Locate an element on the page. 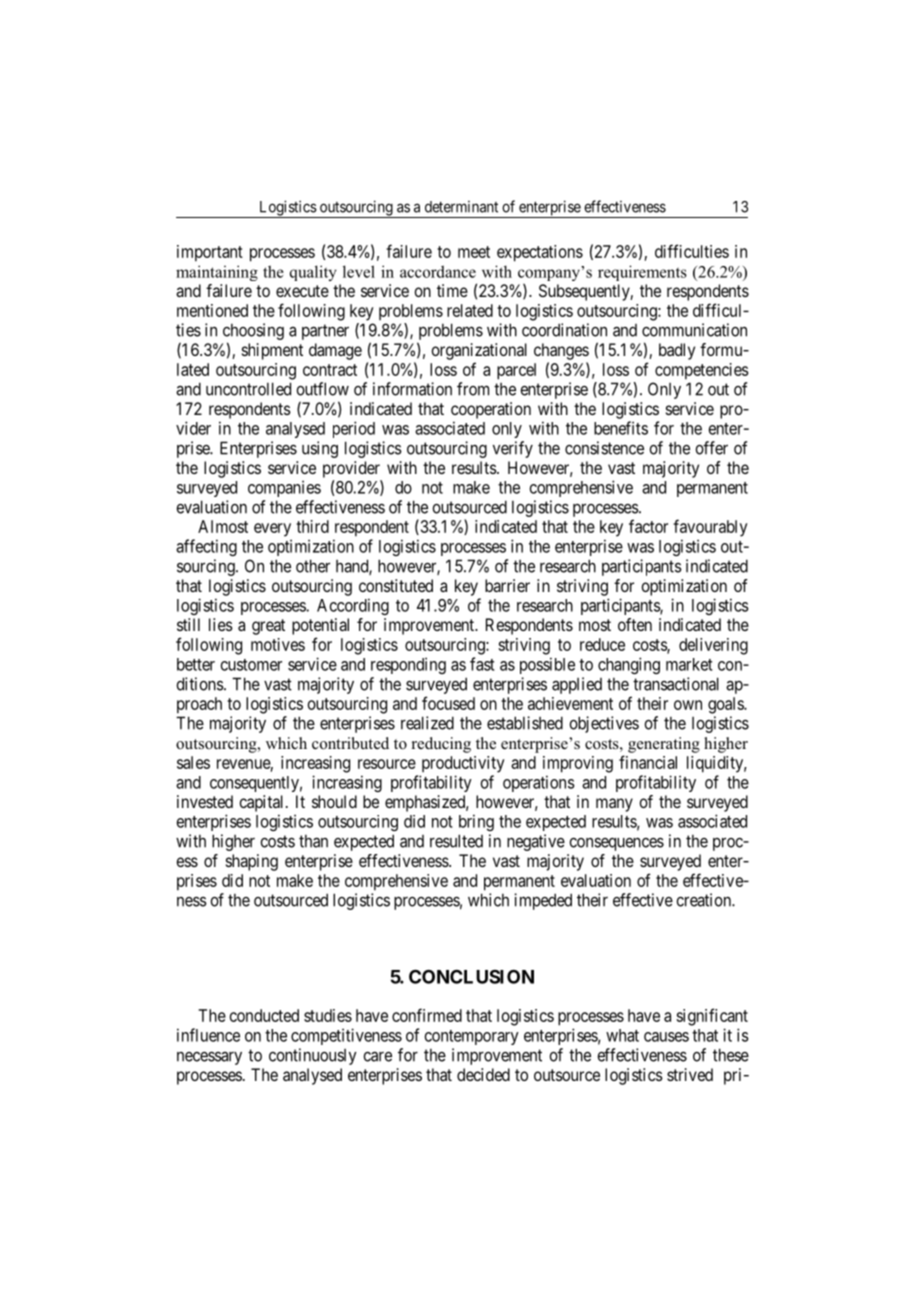  shaping is located at coordinates (252, 862).
